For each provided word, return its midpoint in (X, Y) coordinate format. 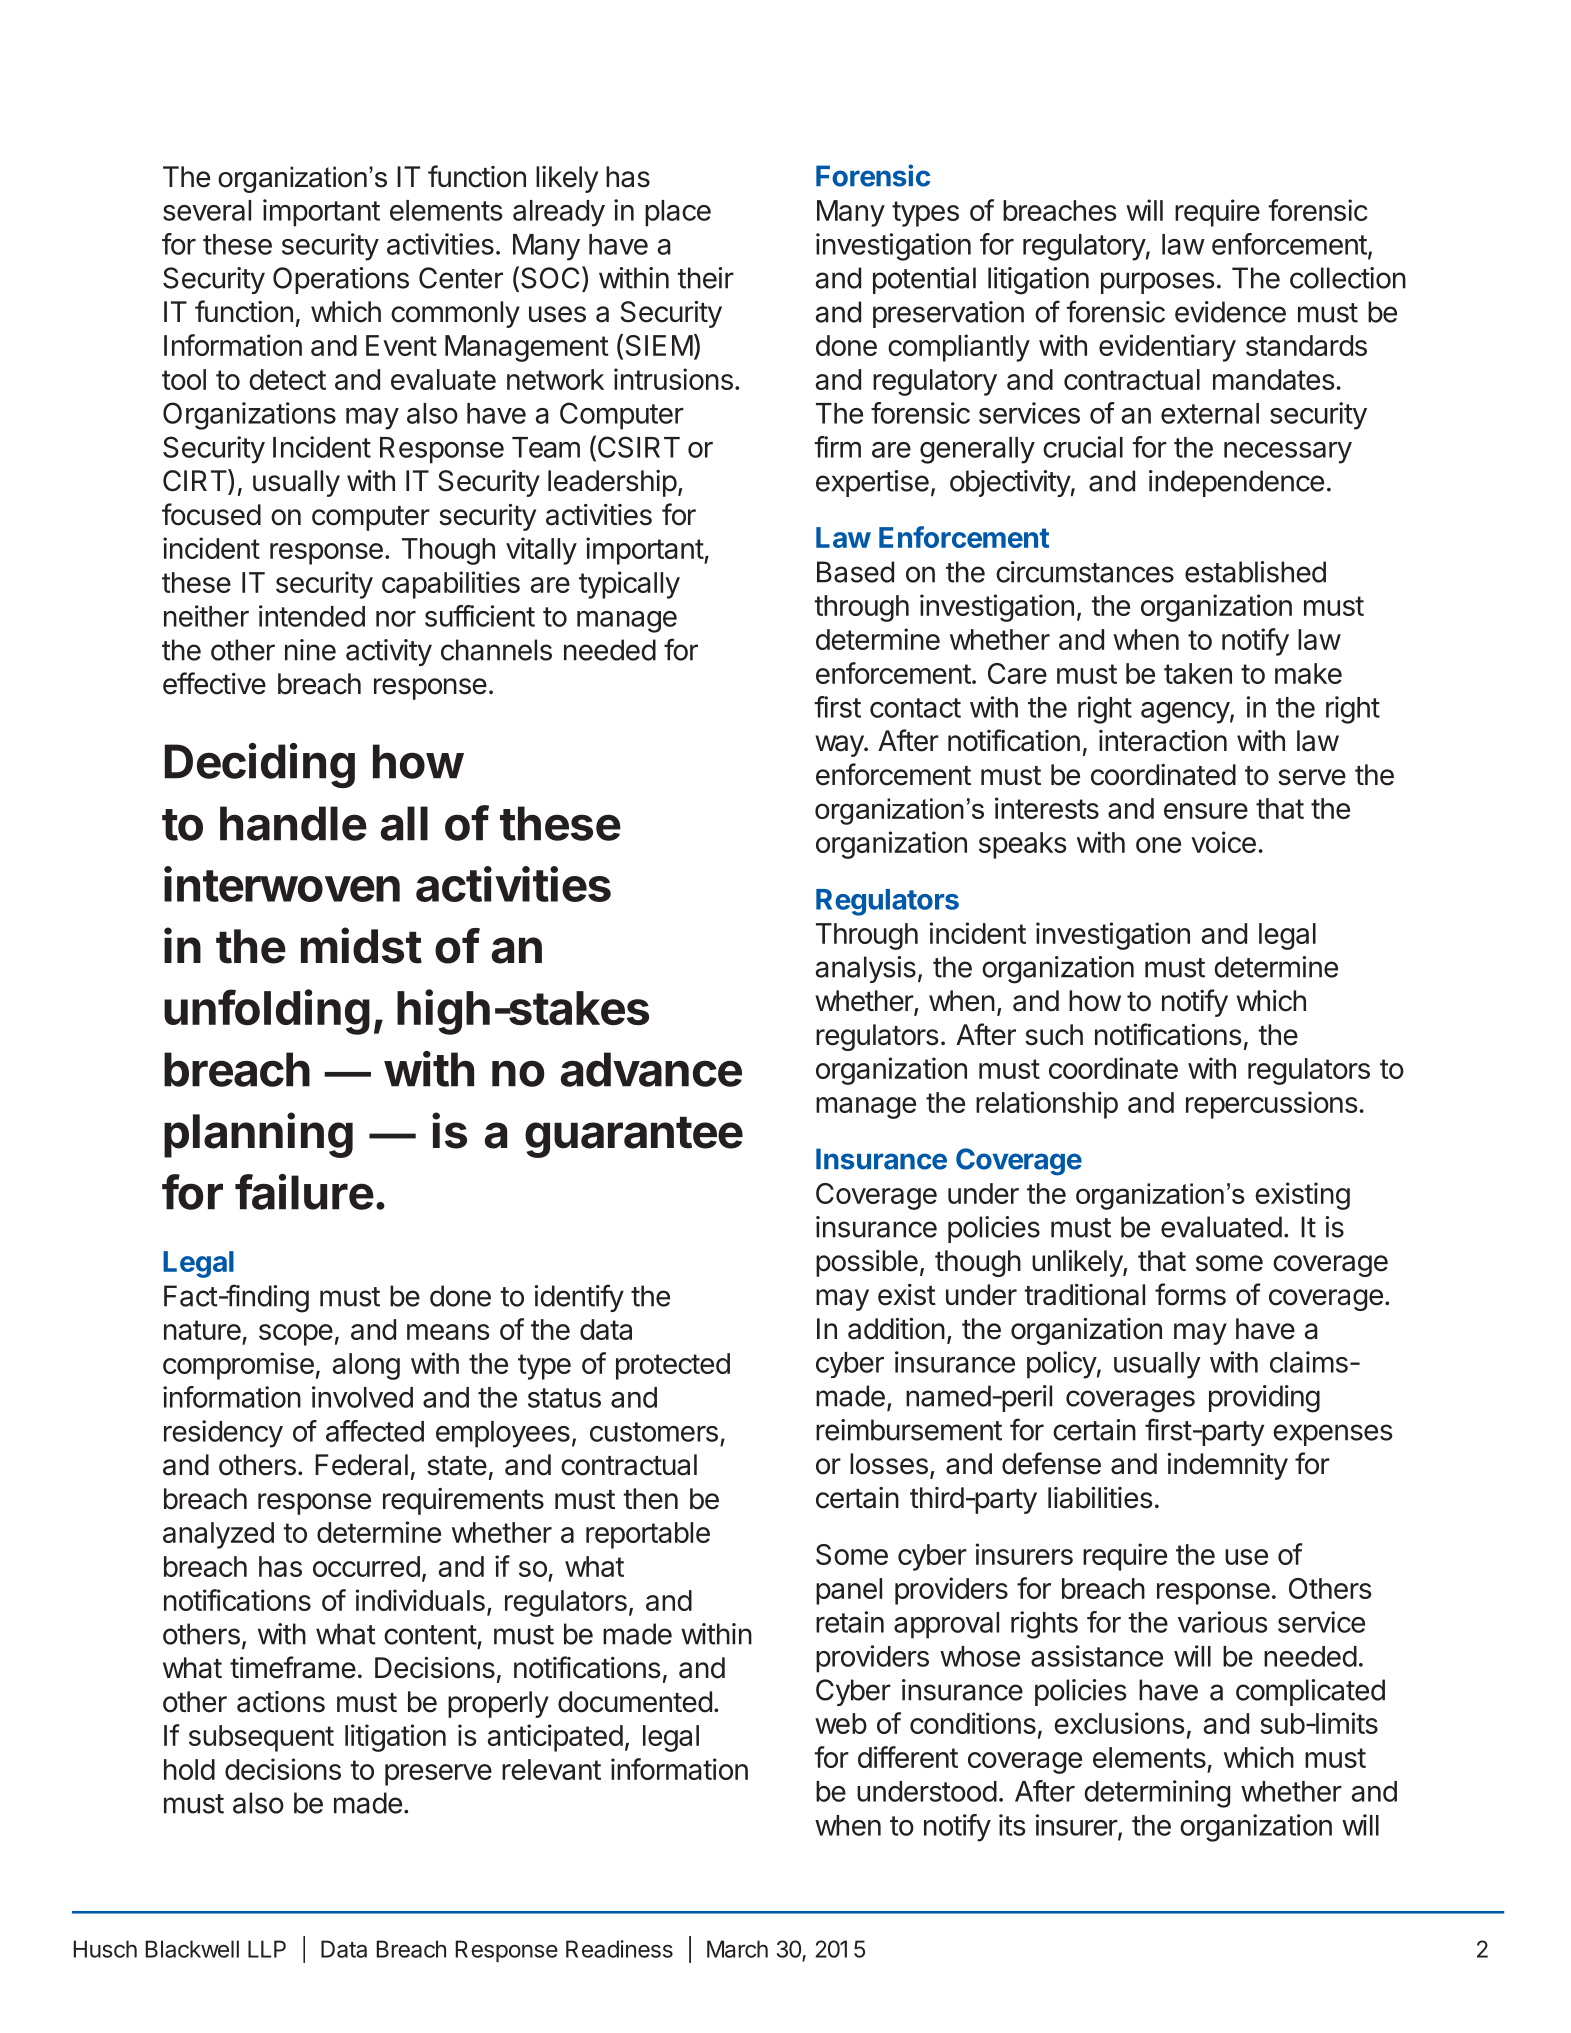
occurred (366, 1566)
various (1222, 1622)
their (706, 278)
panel (849, 1591)
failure (304, 1192)
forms (1190, 1294)
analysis (866, 969)
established (1255, 572)
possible (867, 1263)
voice (1223, 842)
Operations (341, 280)
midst (361, 945)
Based (855, 572)
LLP (267, 1949)
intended (312, 616)
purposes (1158, 283)
